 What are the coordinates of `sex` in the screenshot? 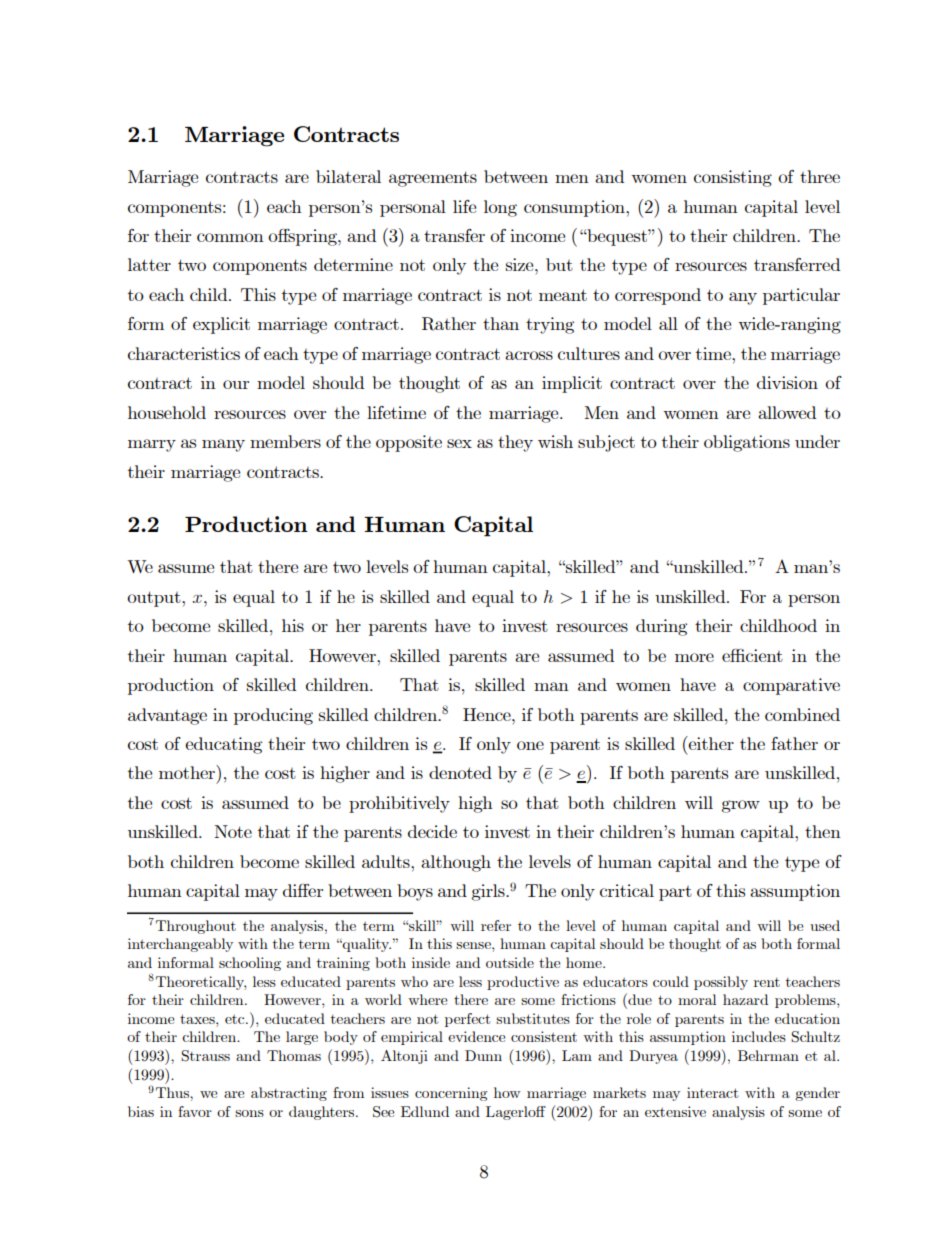 It's located at (459, 443).
